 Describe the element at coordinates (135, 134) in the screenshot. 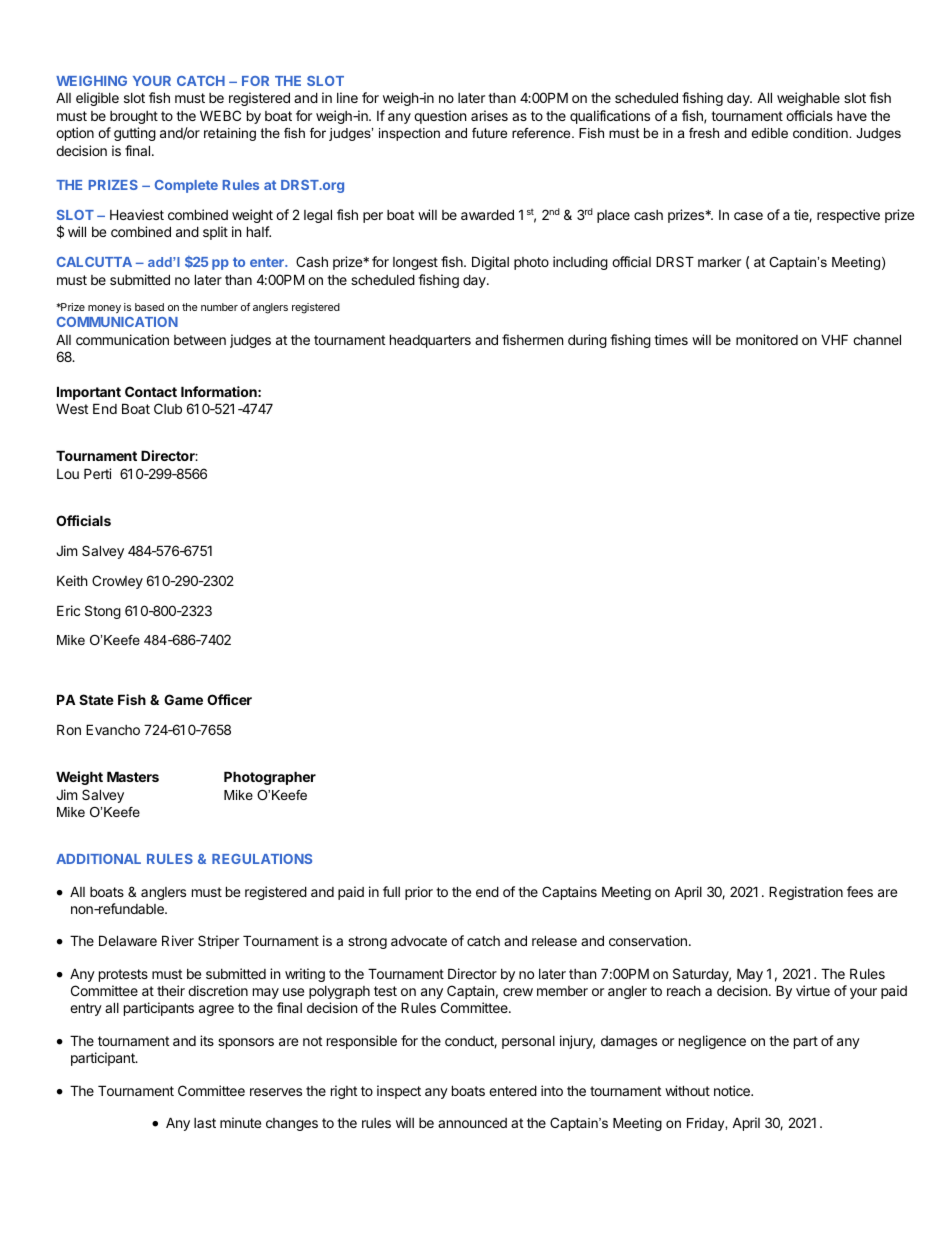

I see `gutting` at that location.
